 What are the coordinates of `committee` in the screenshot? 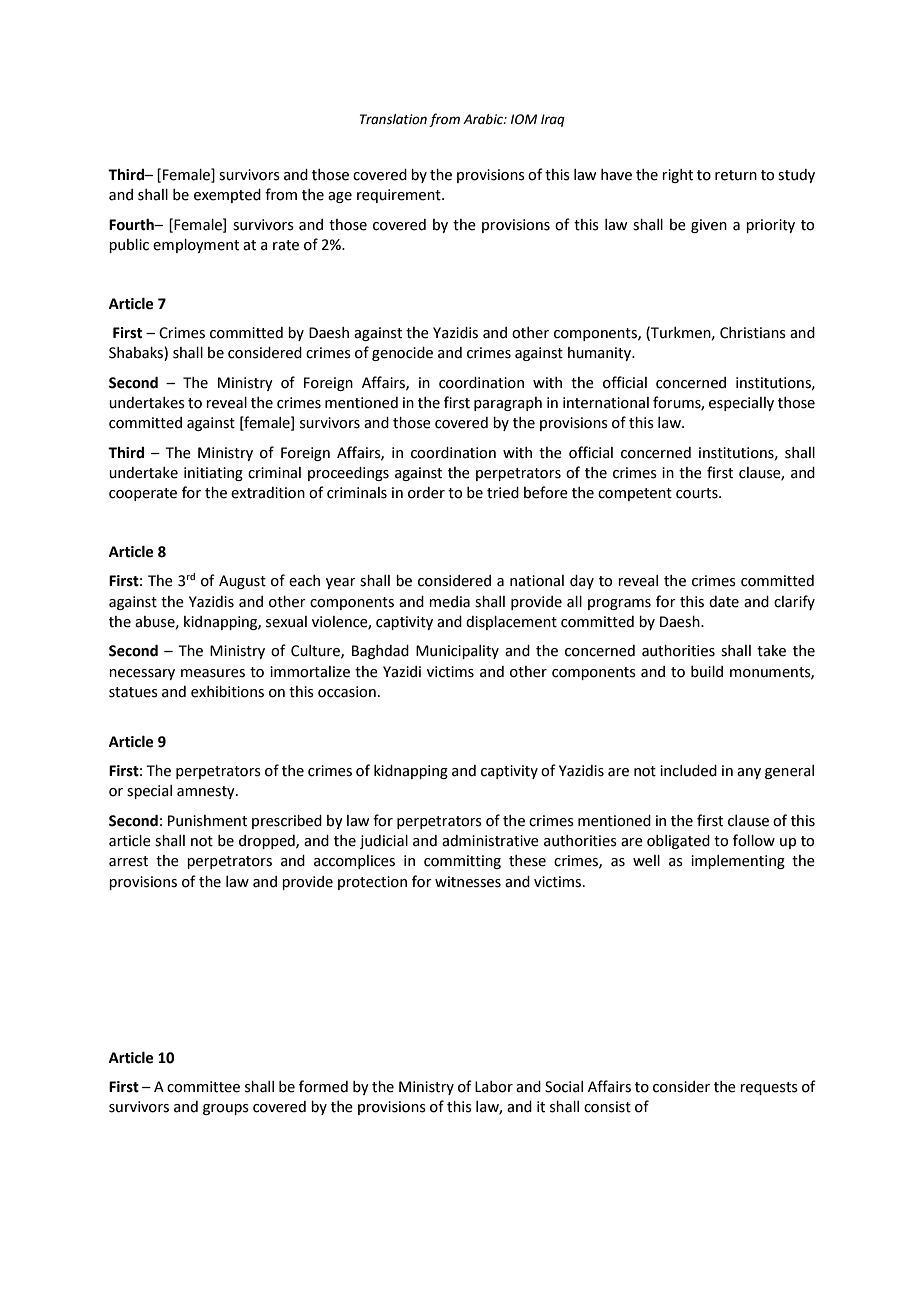 It's located at (203, 1087).
